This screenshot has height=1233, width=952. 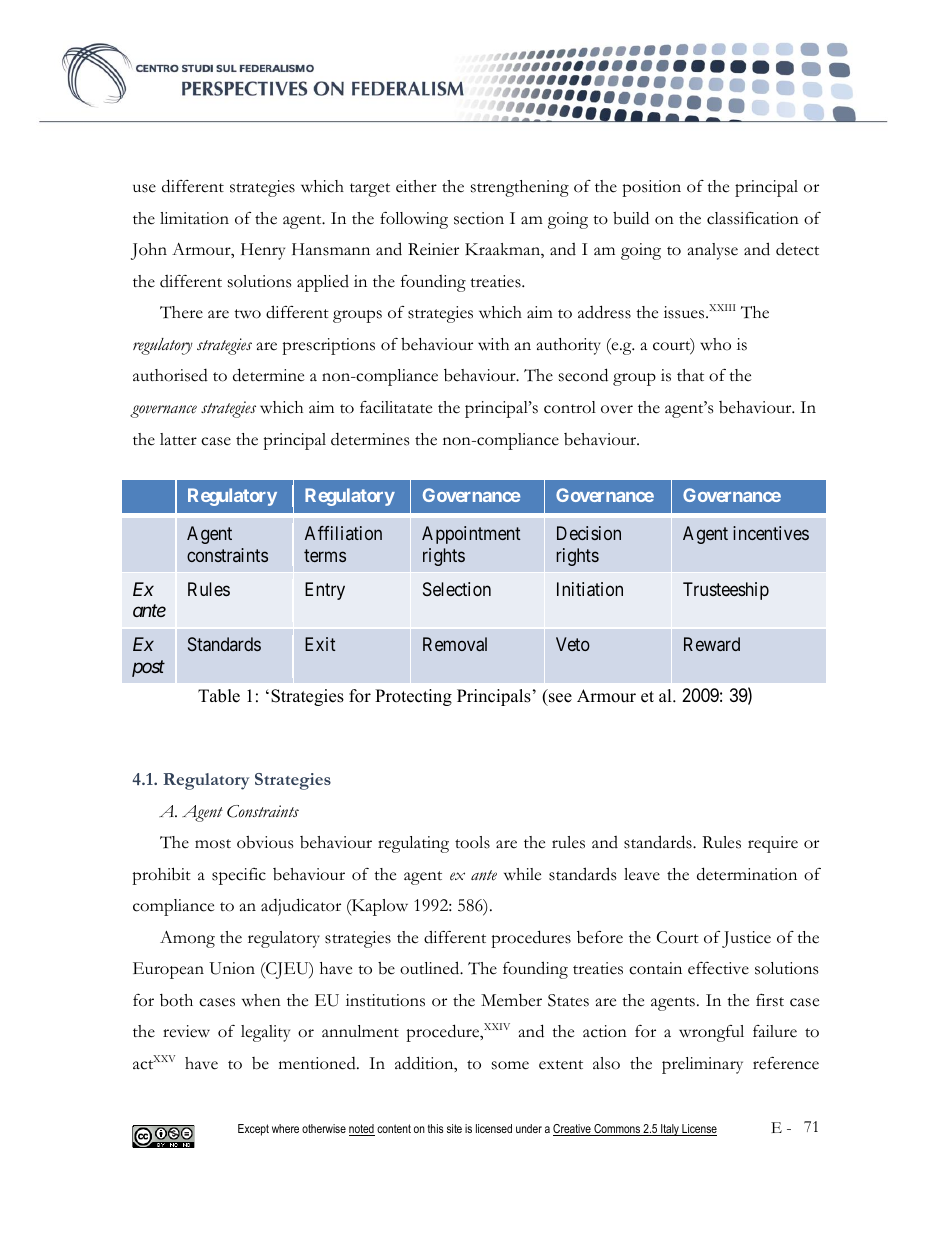 What do you see at coordinates (479, 218) in the screenshot?
I see `section` at bounding box center [479, 218].
